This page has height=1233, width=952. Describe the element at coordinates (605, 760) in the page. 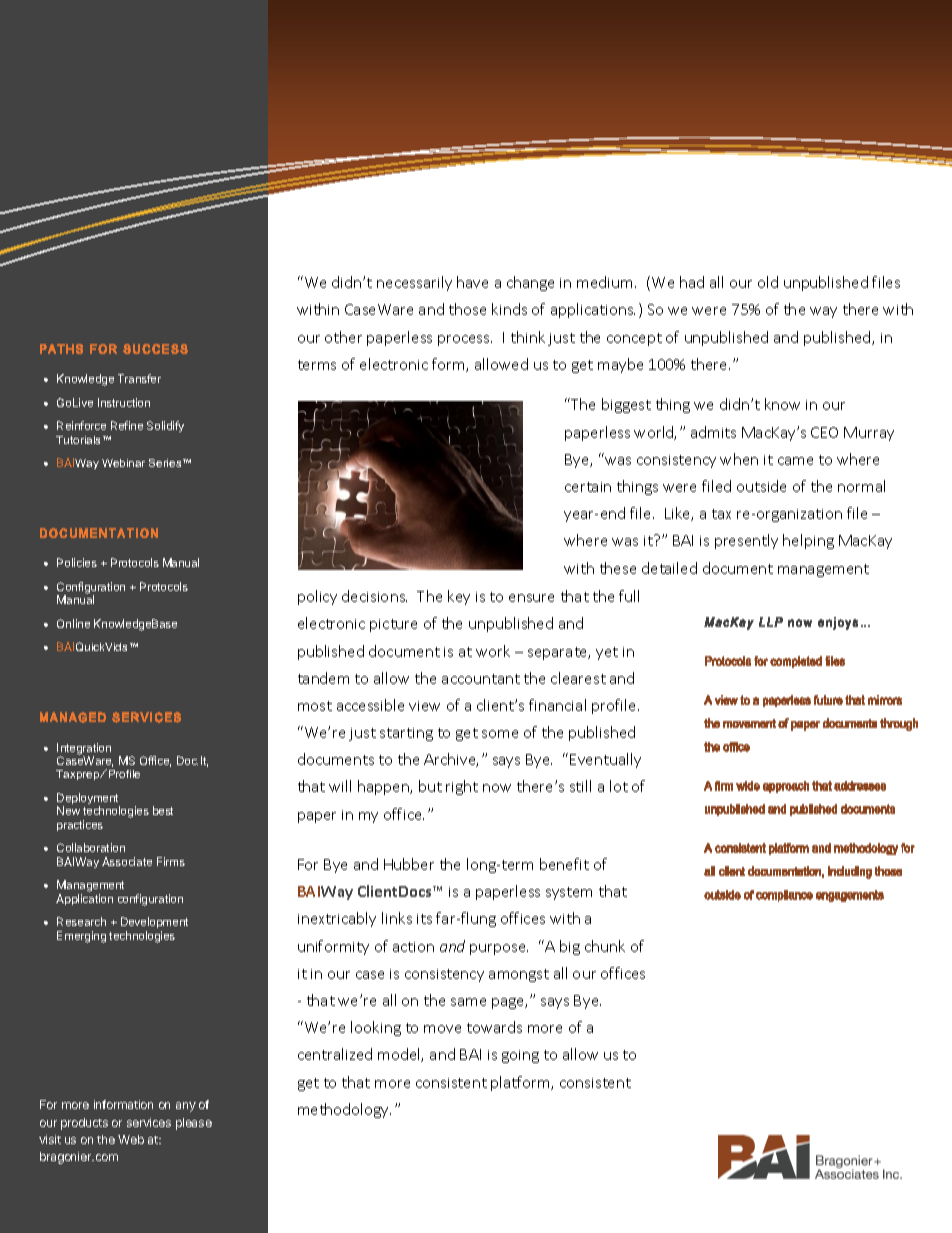

I see `Eventually` at that location.
